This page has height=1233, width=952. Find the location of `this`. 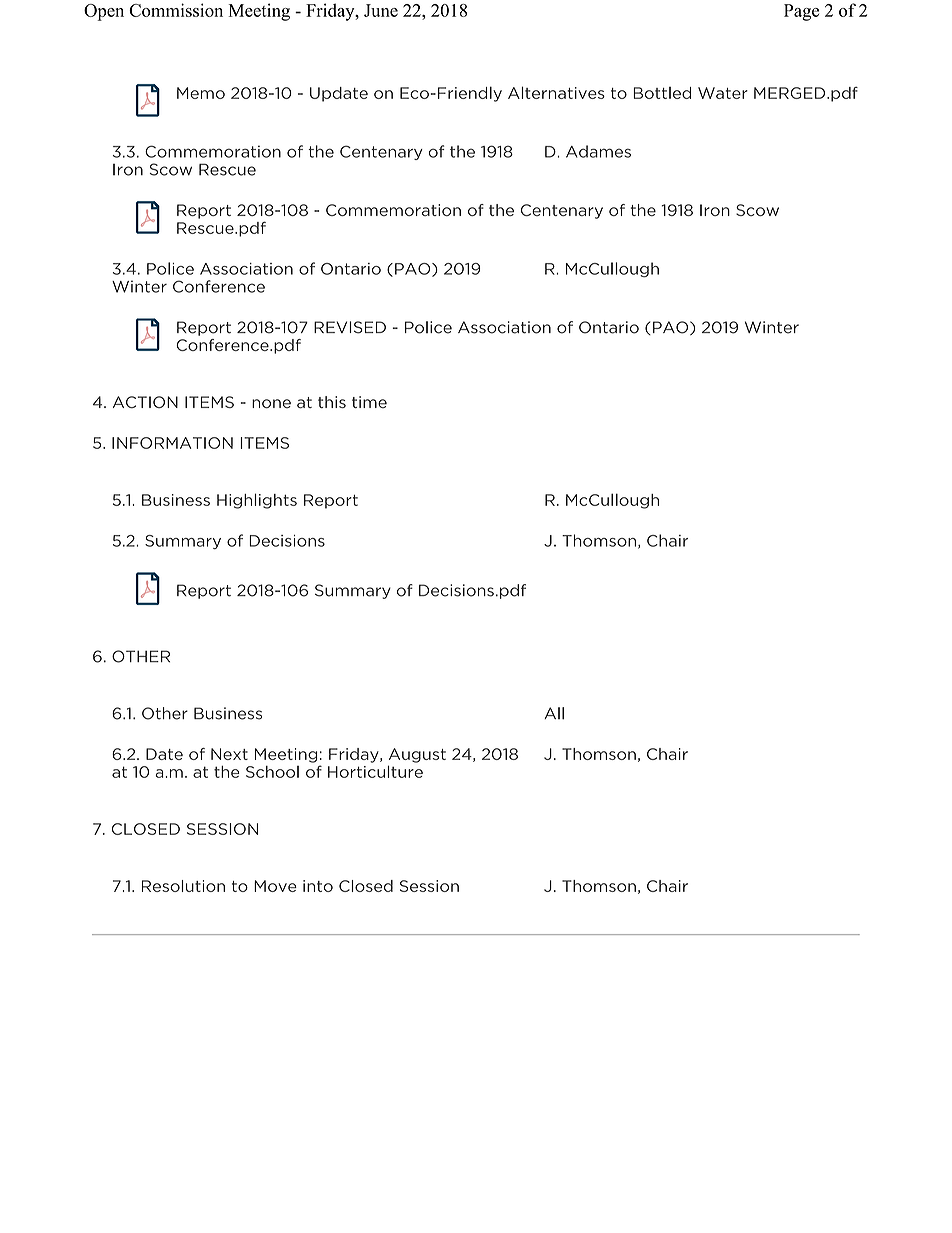

this is located at coordinates (332, 402).
